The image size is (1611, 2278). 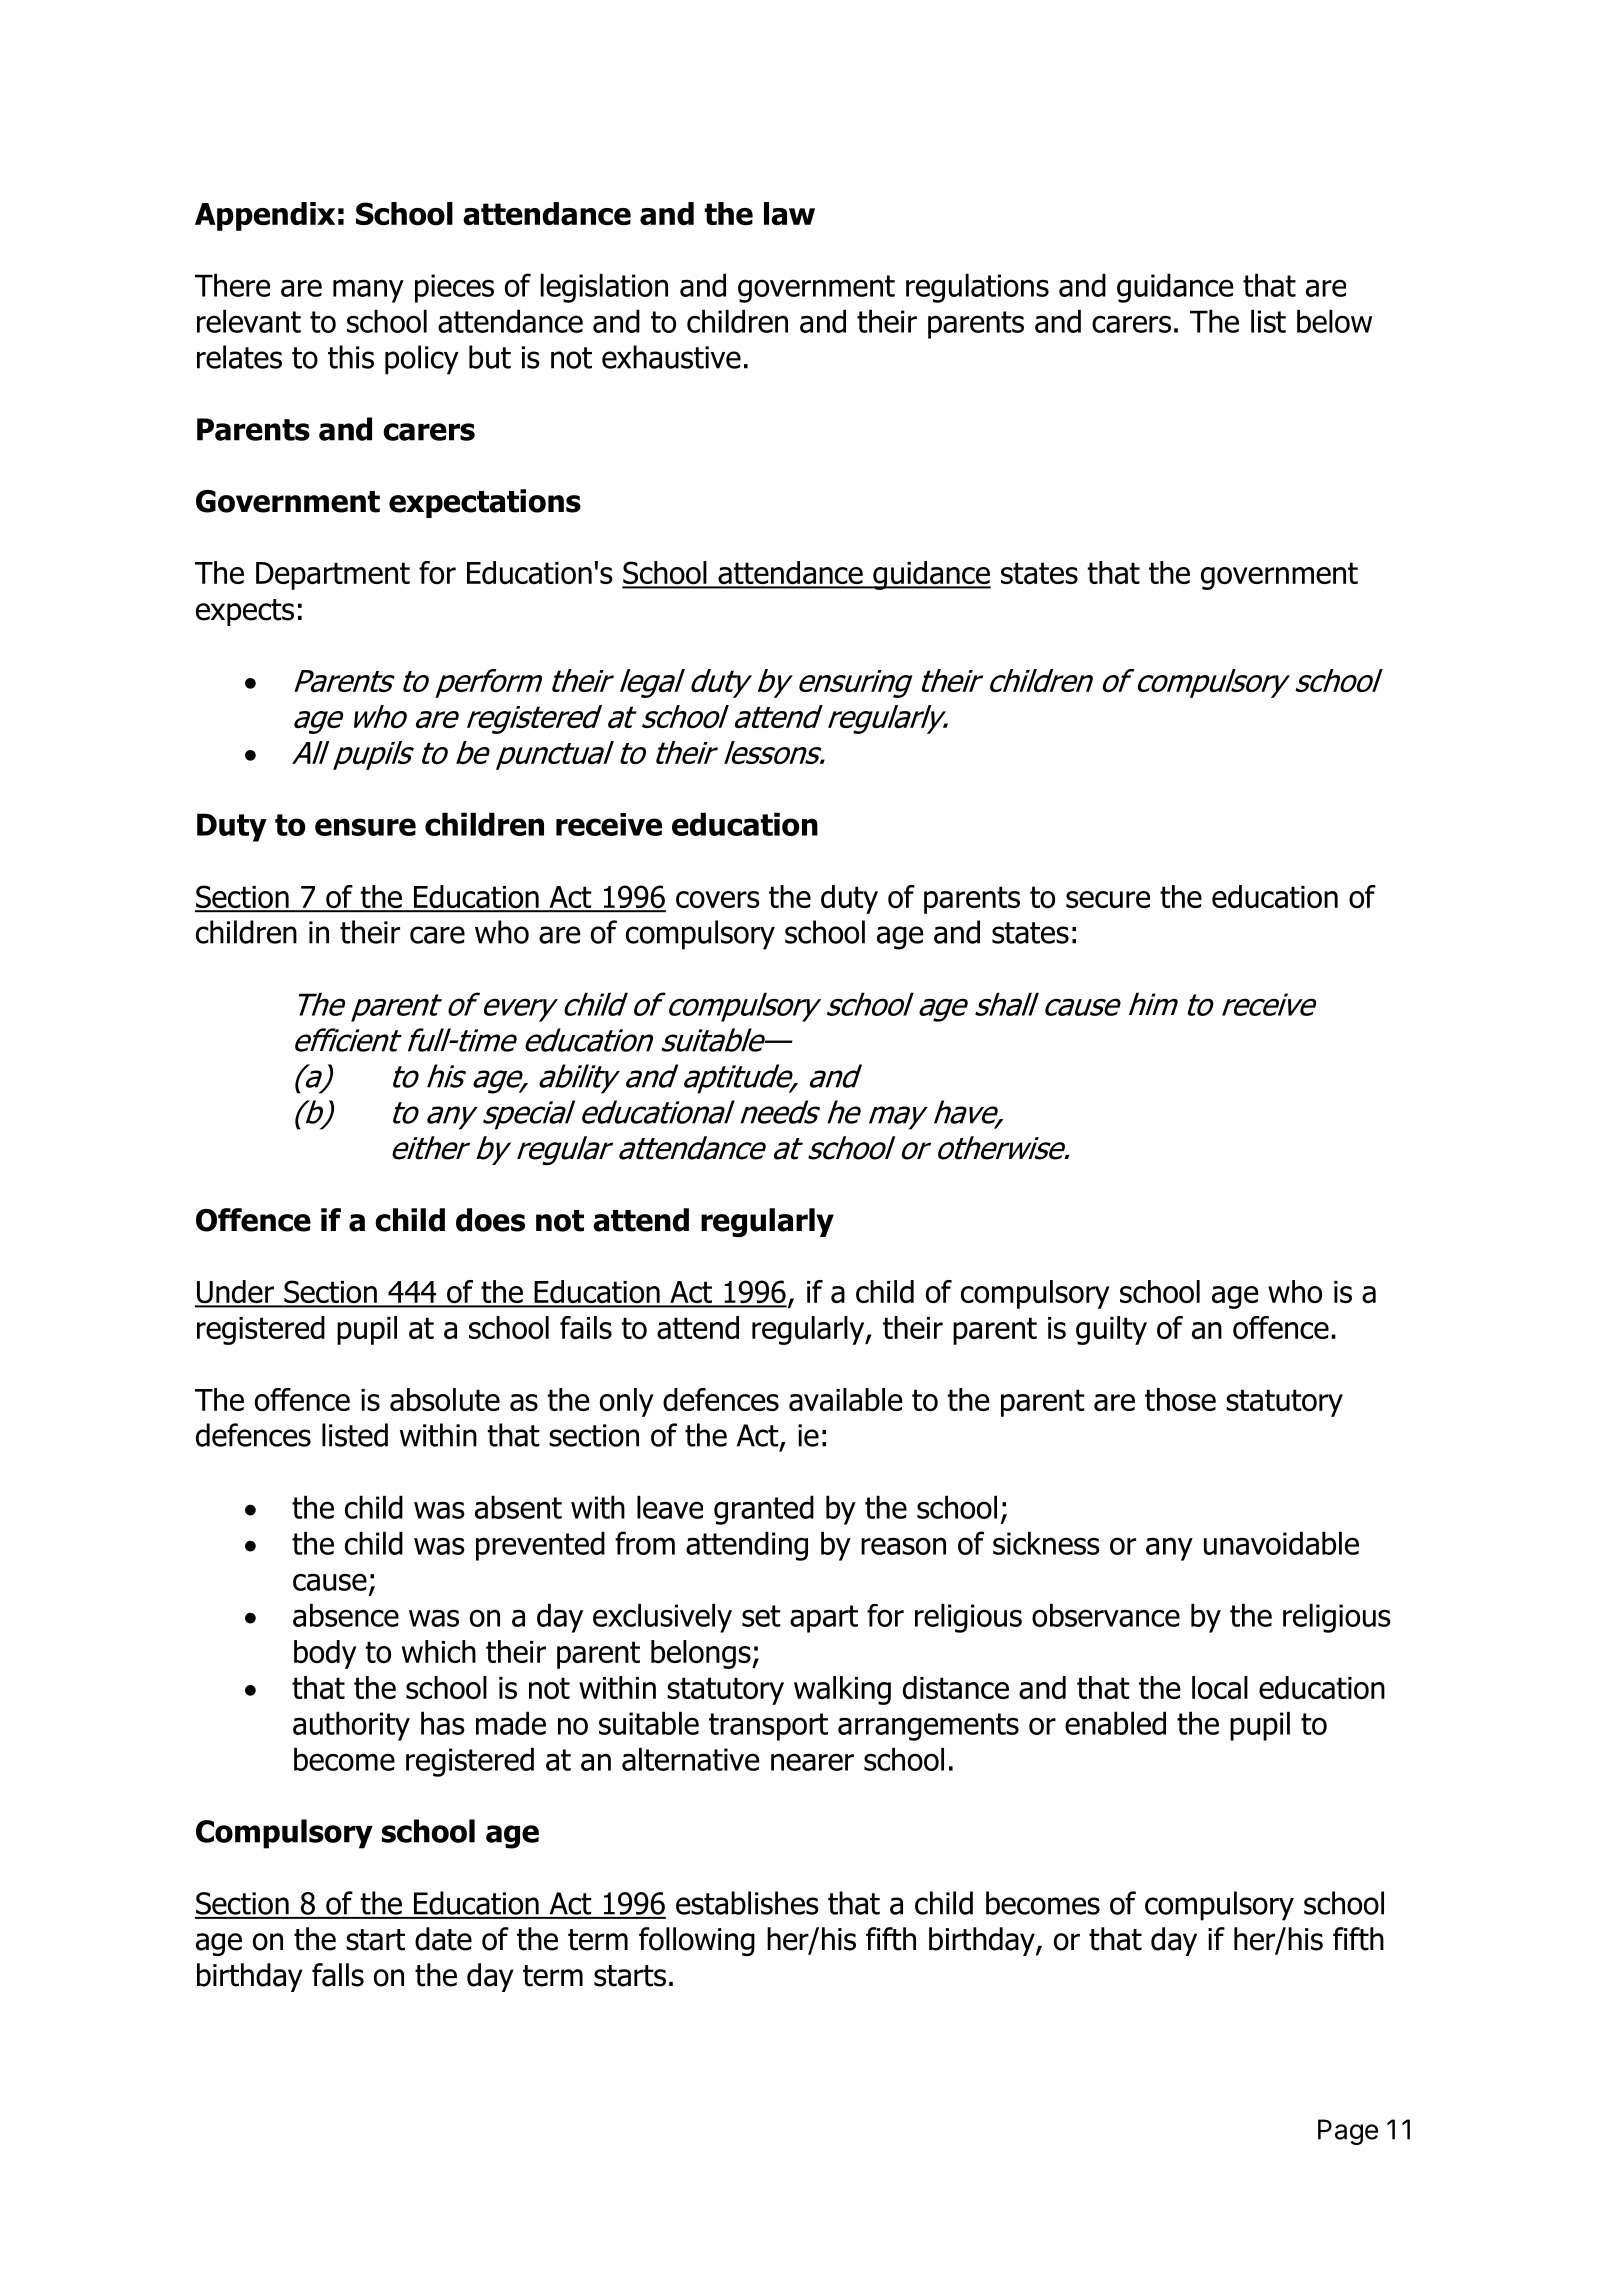 What do you see at coordinates (1334, 321) in the image?
I see `below` at bounding box center [1334, 321].
